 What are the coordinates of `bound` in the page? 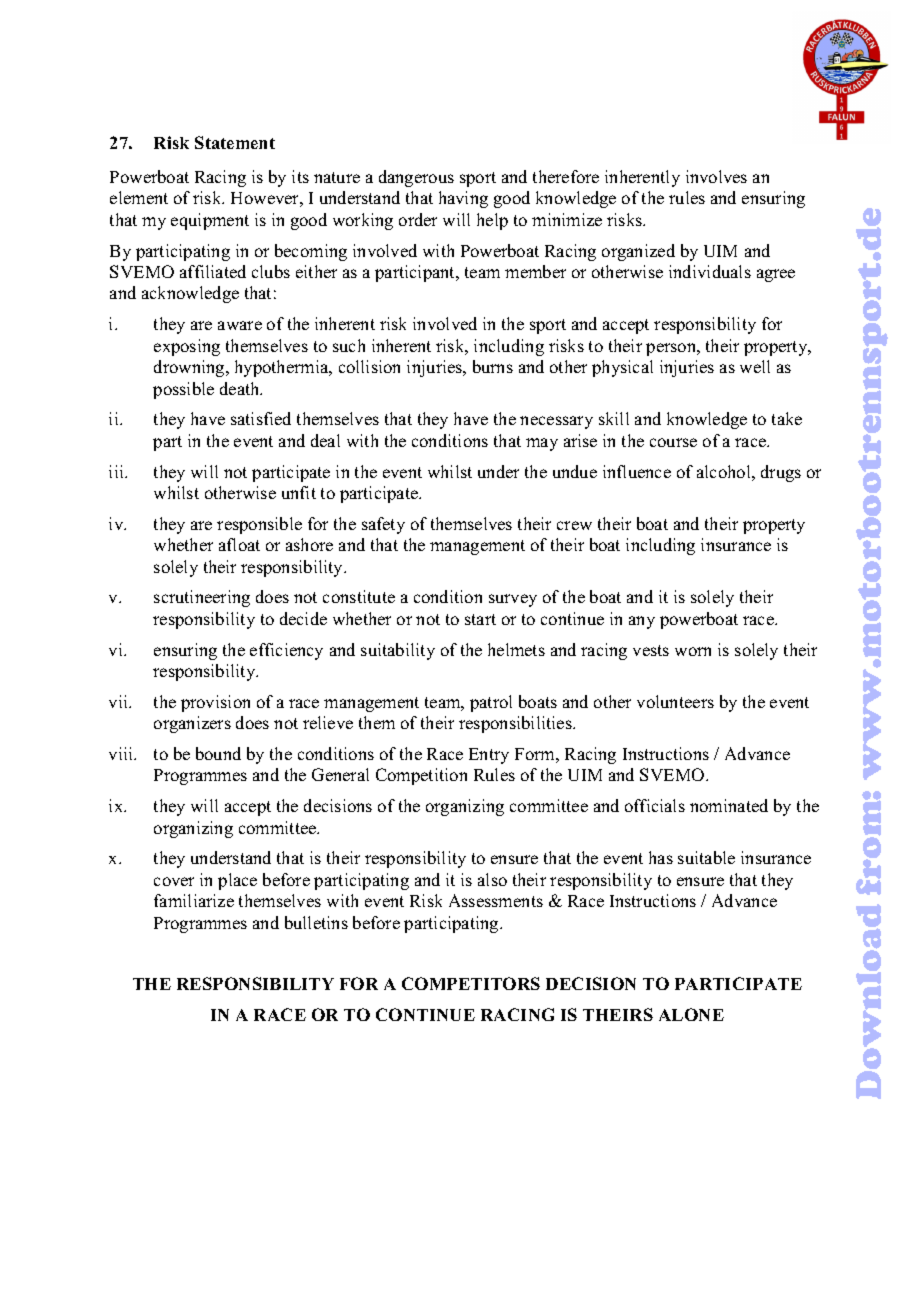 It's located at (218, 753).
